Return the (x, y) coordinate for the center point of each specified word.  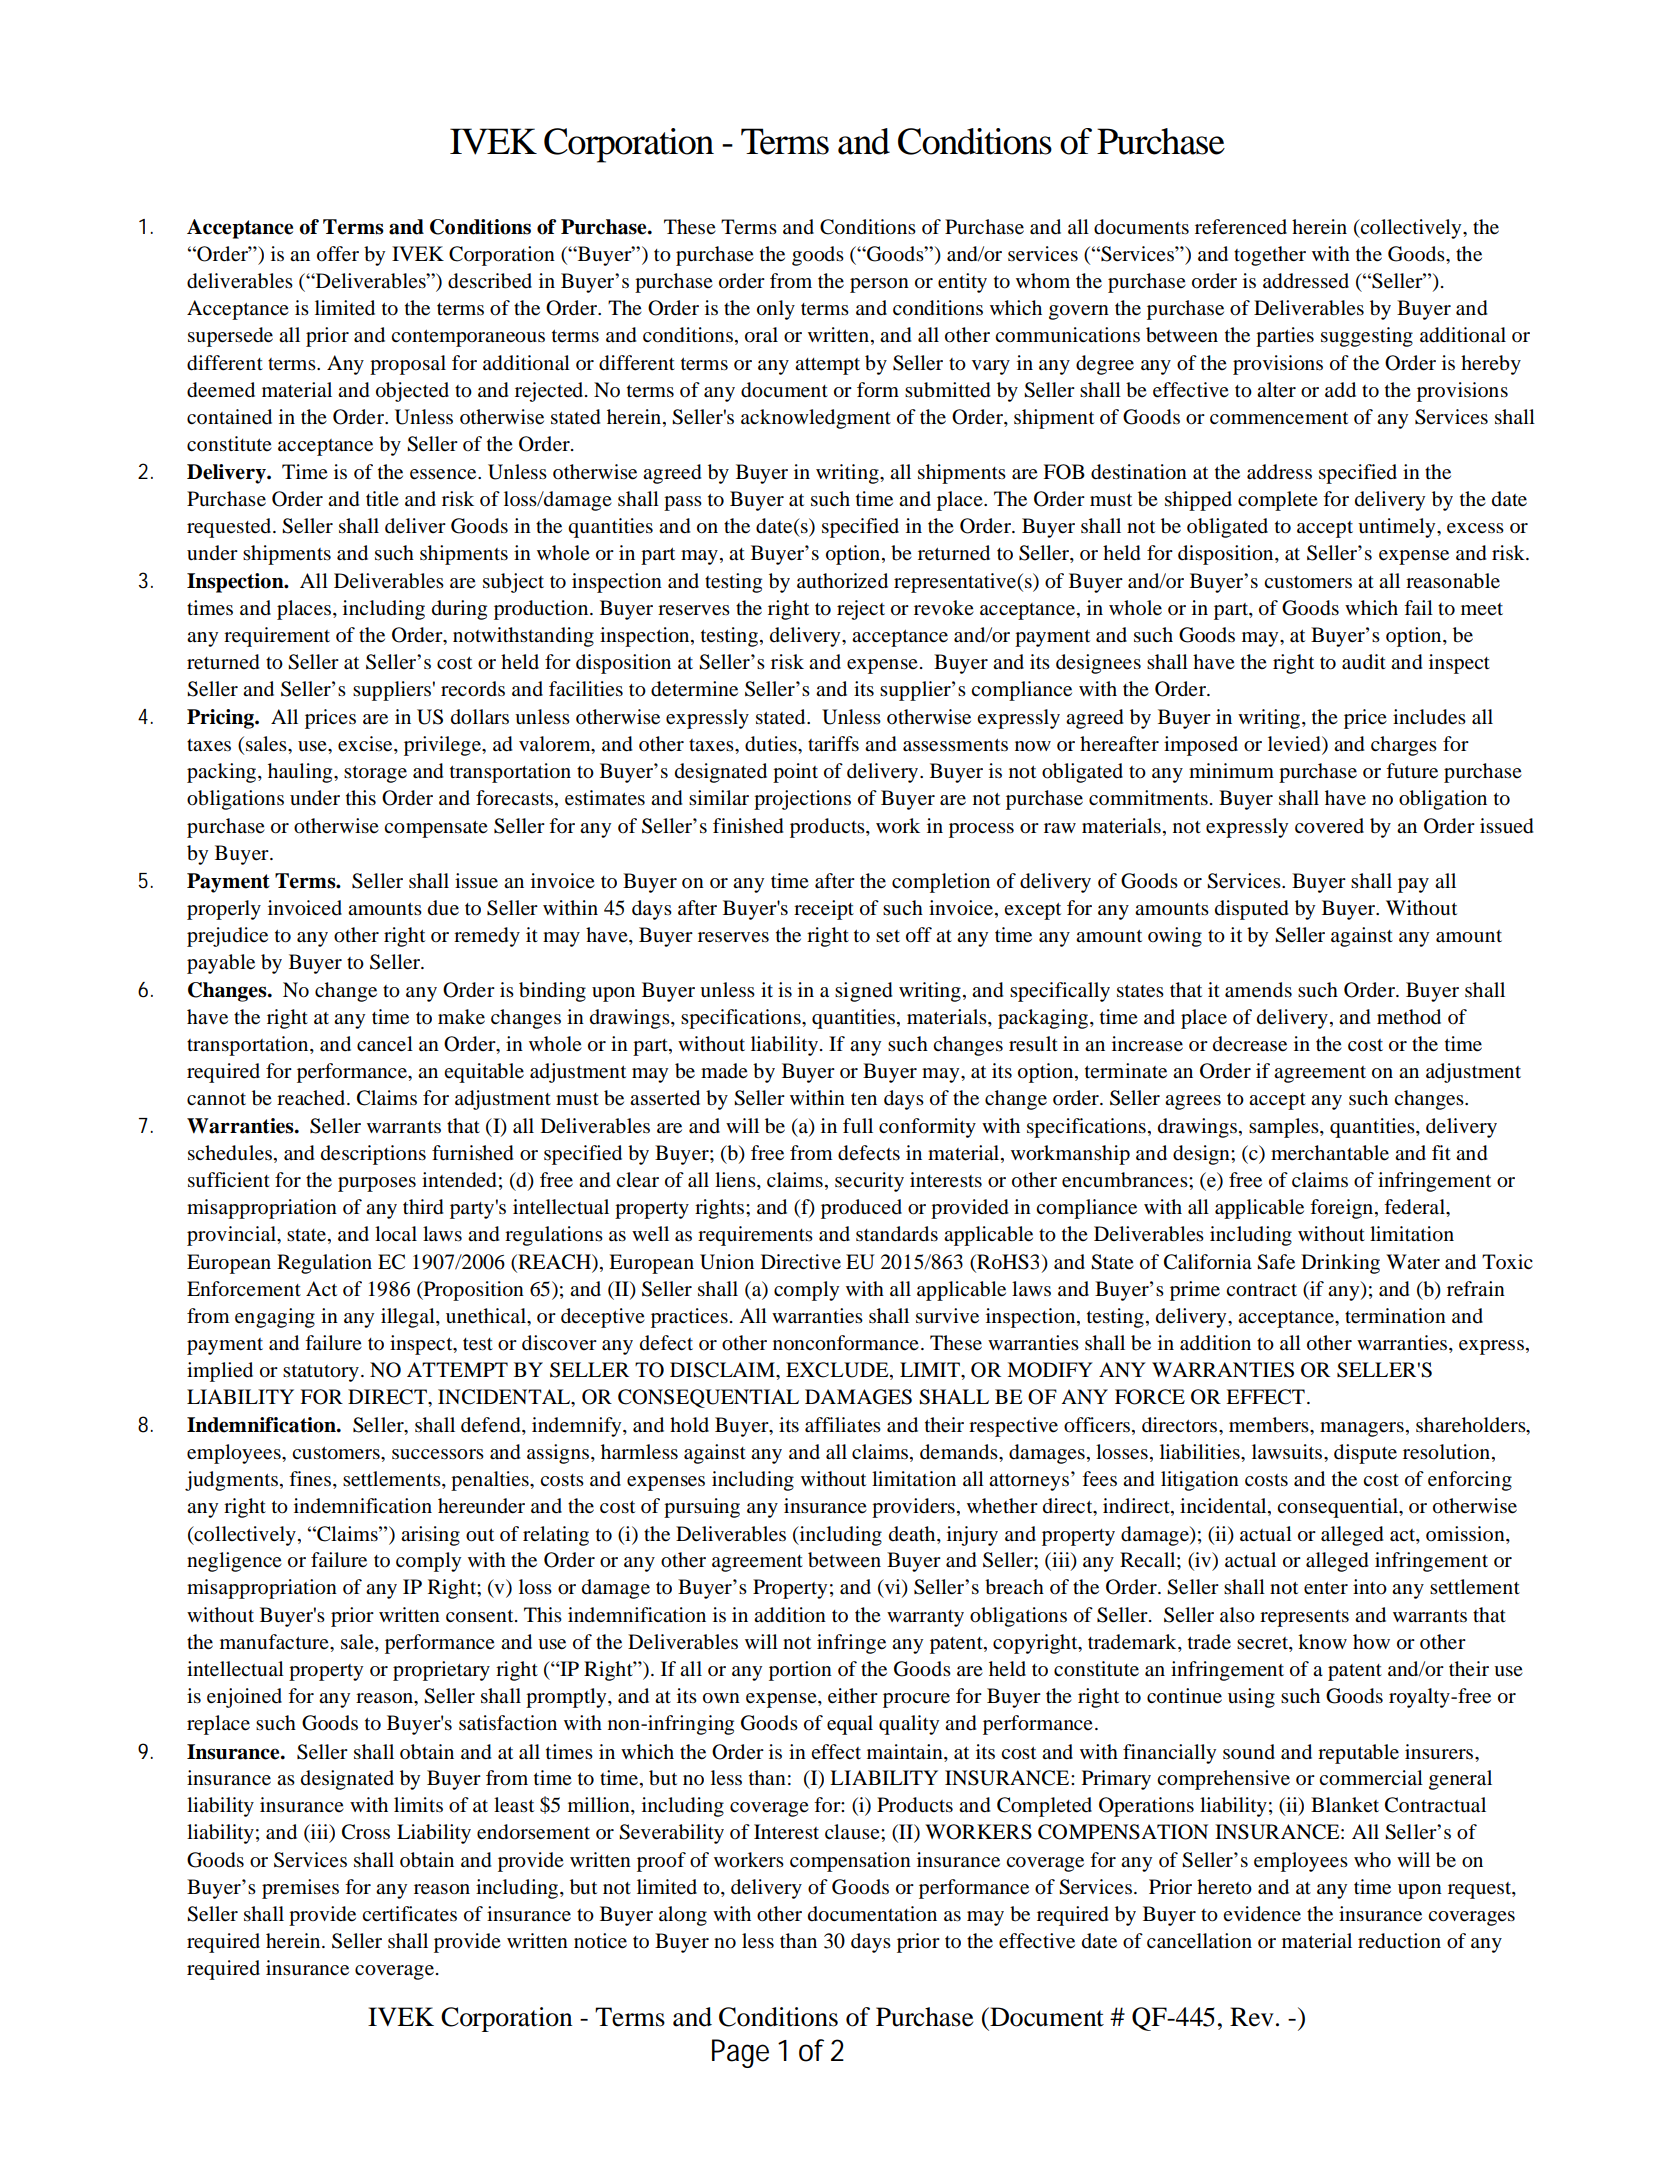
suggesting (1367, 337)
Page (740, 2053)
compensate (436, 829)
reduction (1399, 1941)
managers (1362, 1429)
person (879, 285)
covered (1329, 826)
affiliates (843, 1425)
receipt (824, 910)
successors (438, 1454)
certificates (409, 1914)
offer (338, 254)
